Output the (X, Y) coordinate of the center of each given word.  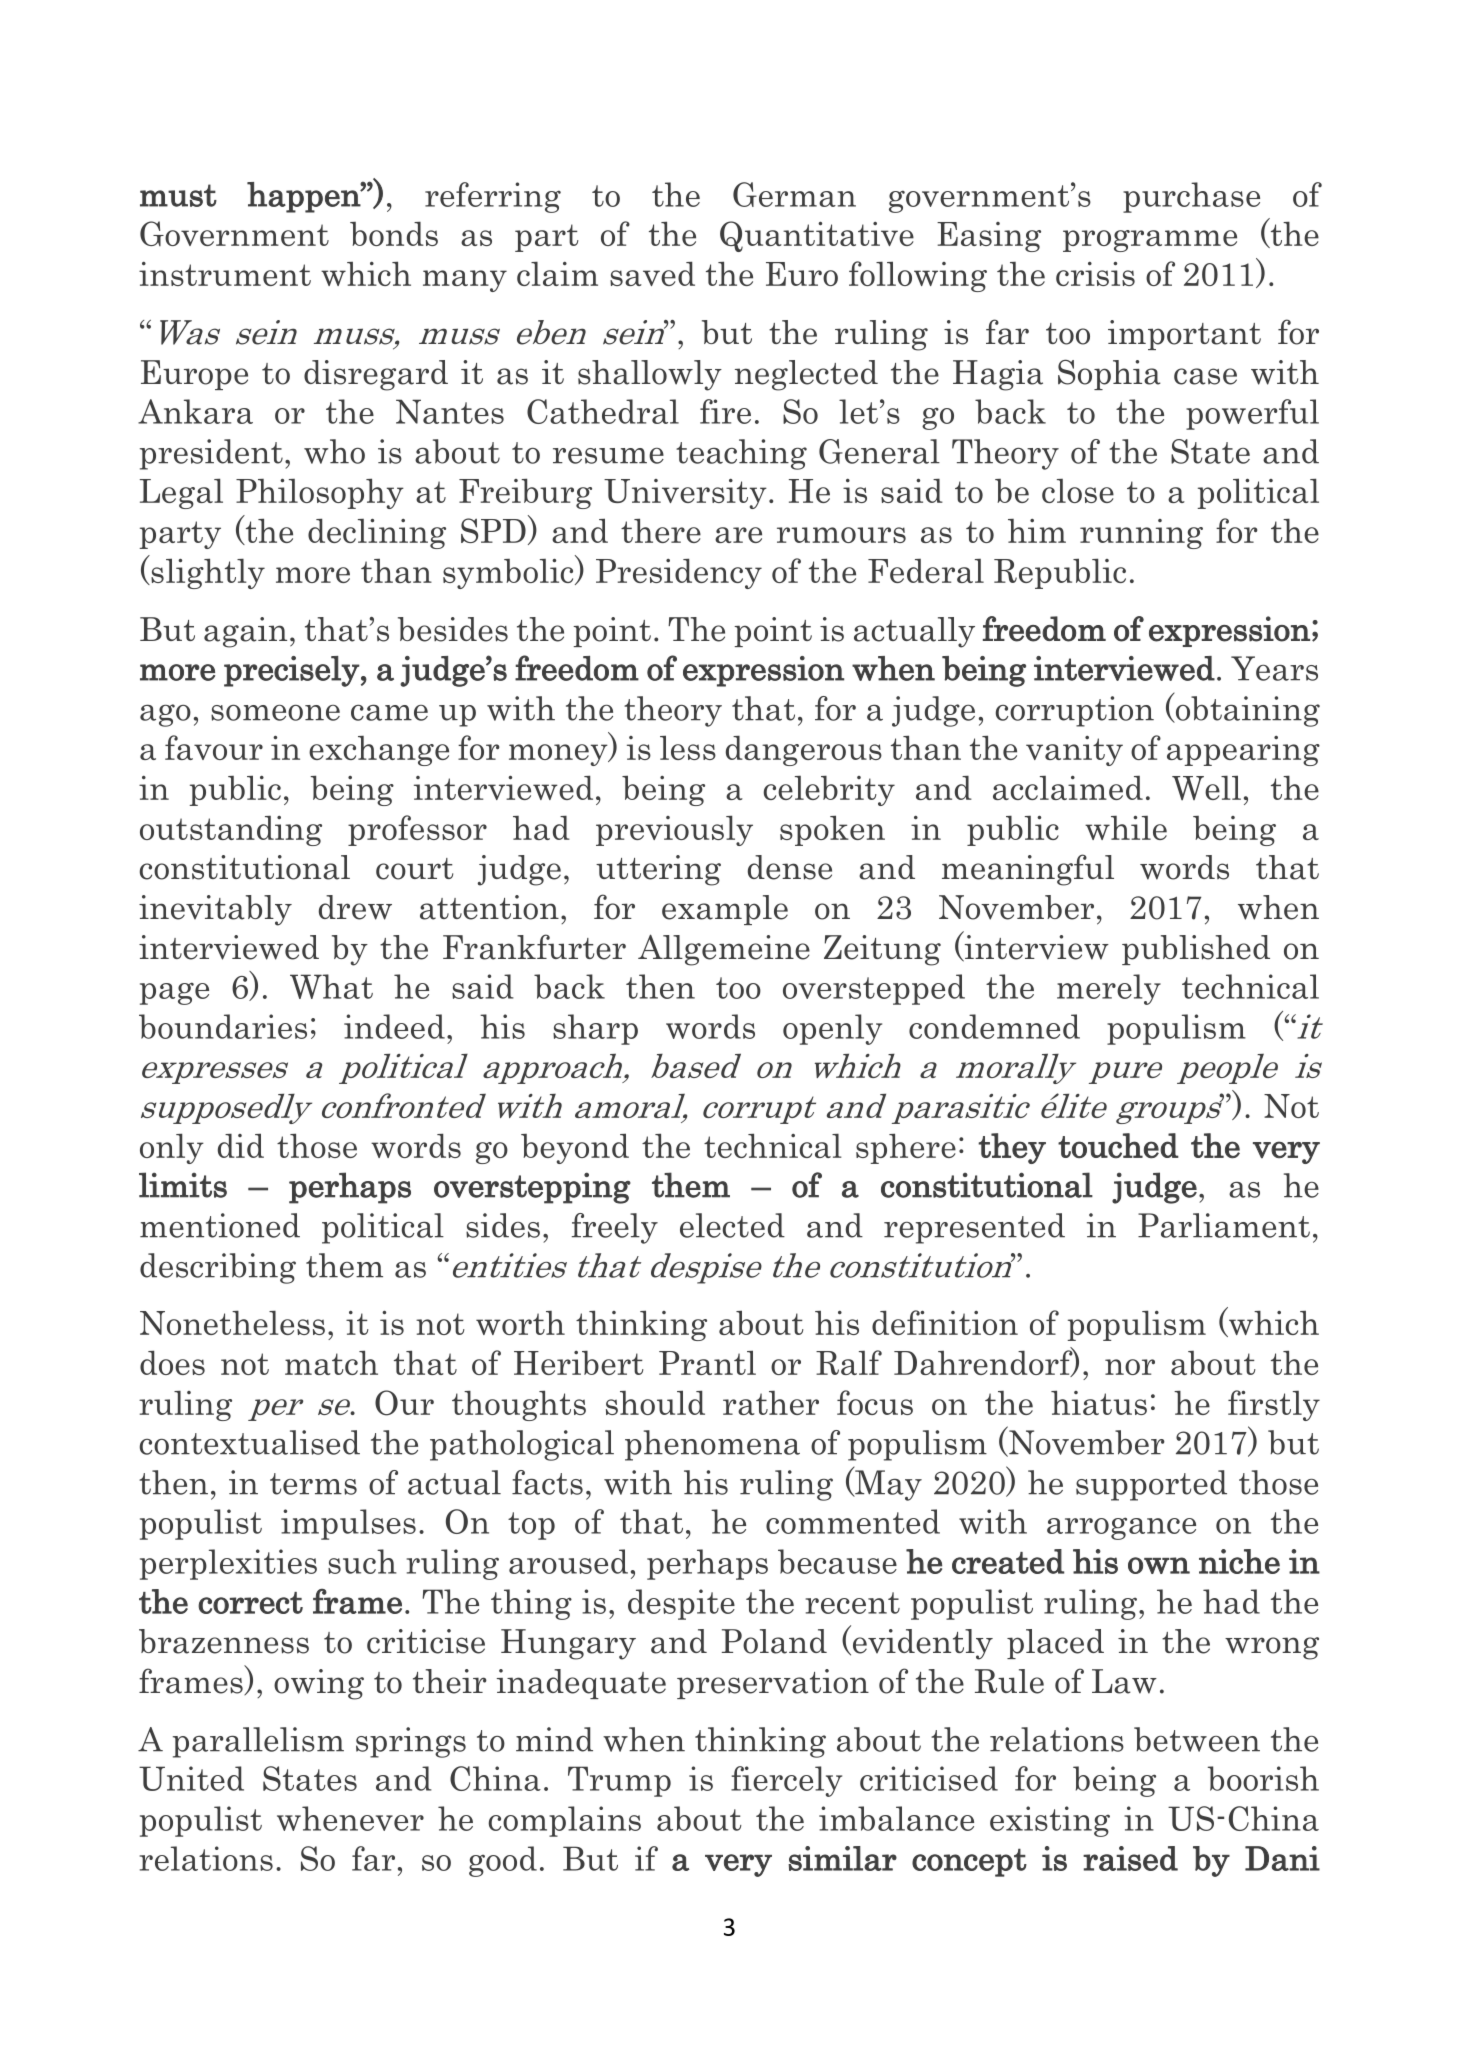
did (241, 1145)
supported (1151, 1485)
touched (1118, 1146)
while (1126, 828)
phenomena (712, 1445)
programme (1150, 241)
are (738, 535)
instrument (225, 274)
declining (377, 533)
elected (732, 1225)
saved (652, 273)
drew (355, 907)
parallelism (258, 1742)
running (1141, 534)
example (725, 910)
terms (313, 1484)
